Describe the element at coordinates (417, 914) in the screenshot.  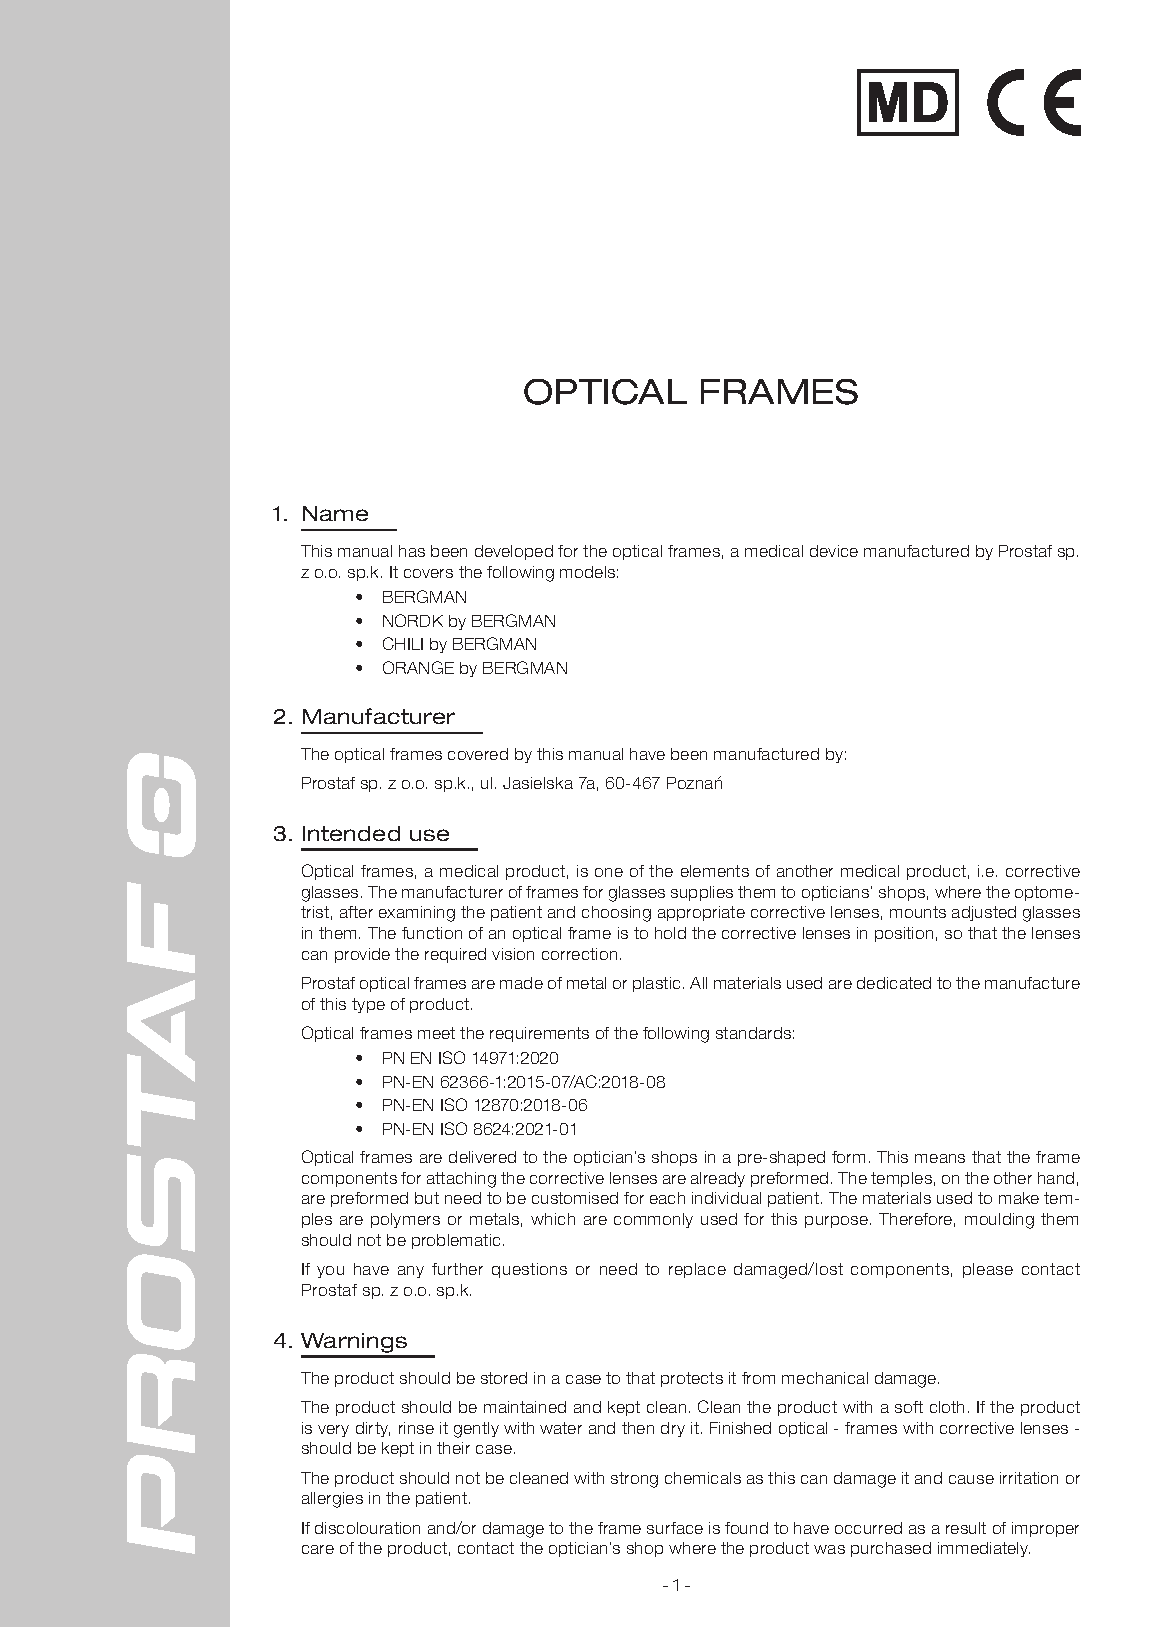
I see `examining` at that location.
